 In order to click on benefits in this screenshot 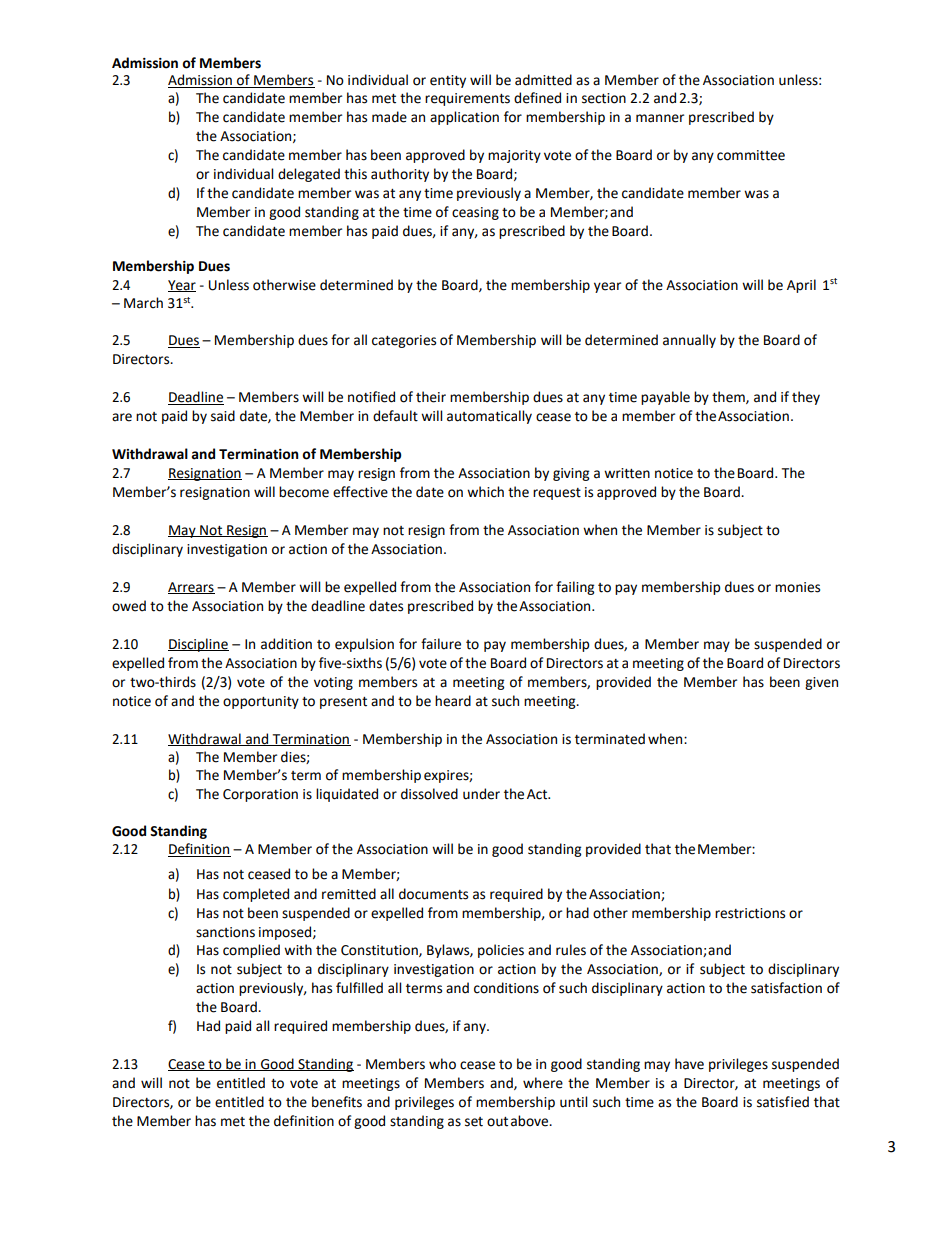, I will do `click(337, 1102)`.
